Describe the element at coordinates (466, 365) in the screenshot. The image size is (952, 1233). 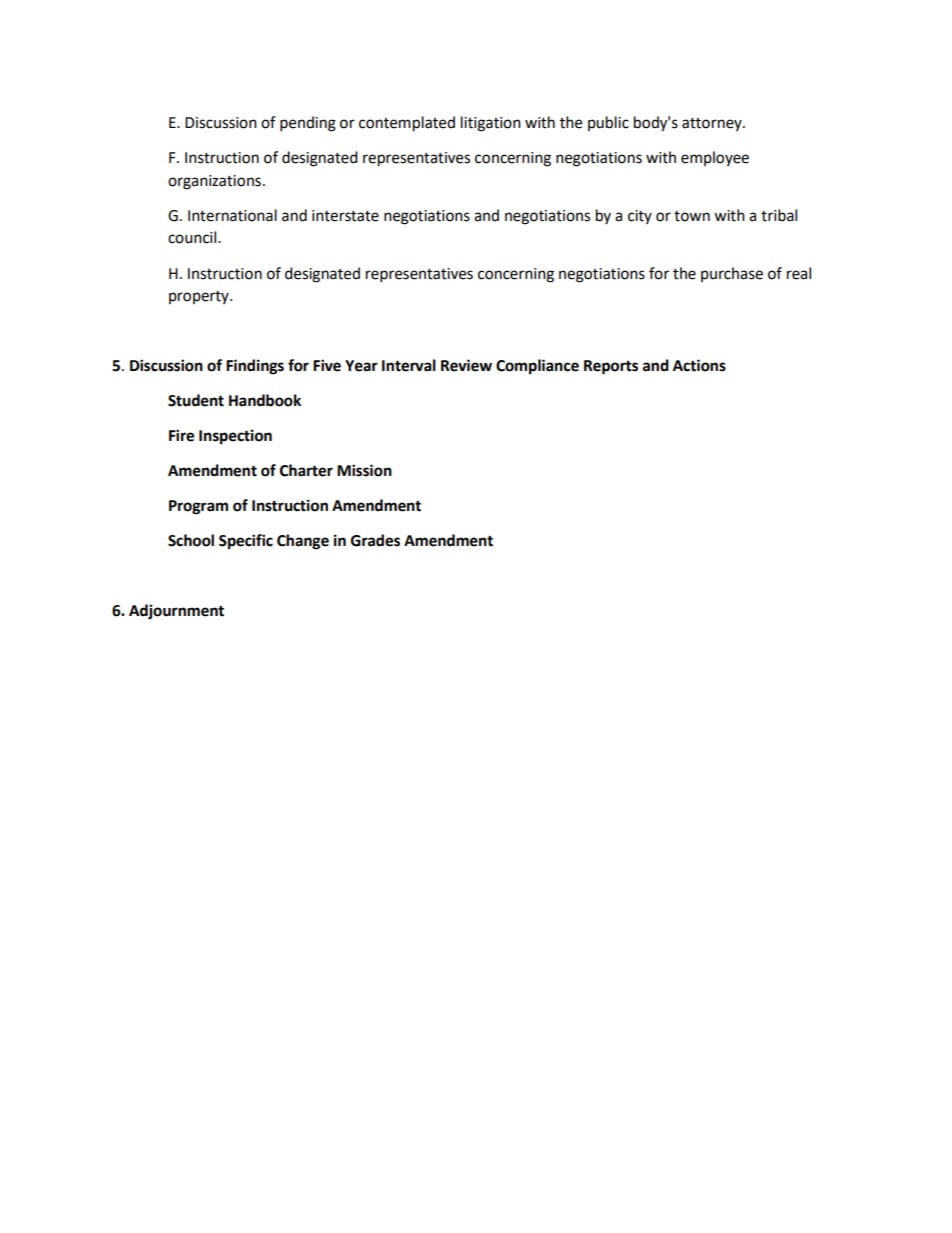
I see `Review` at that location.
